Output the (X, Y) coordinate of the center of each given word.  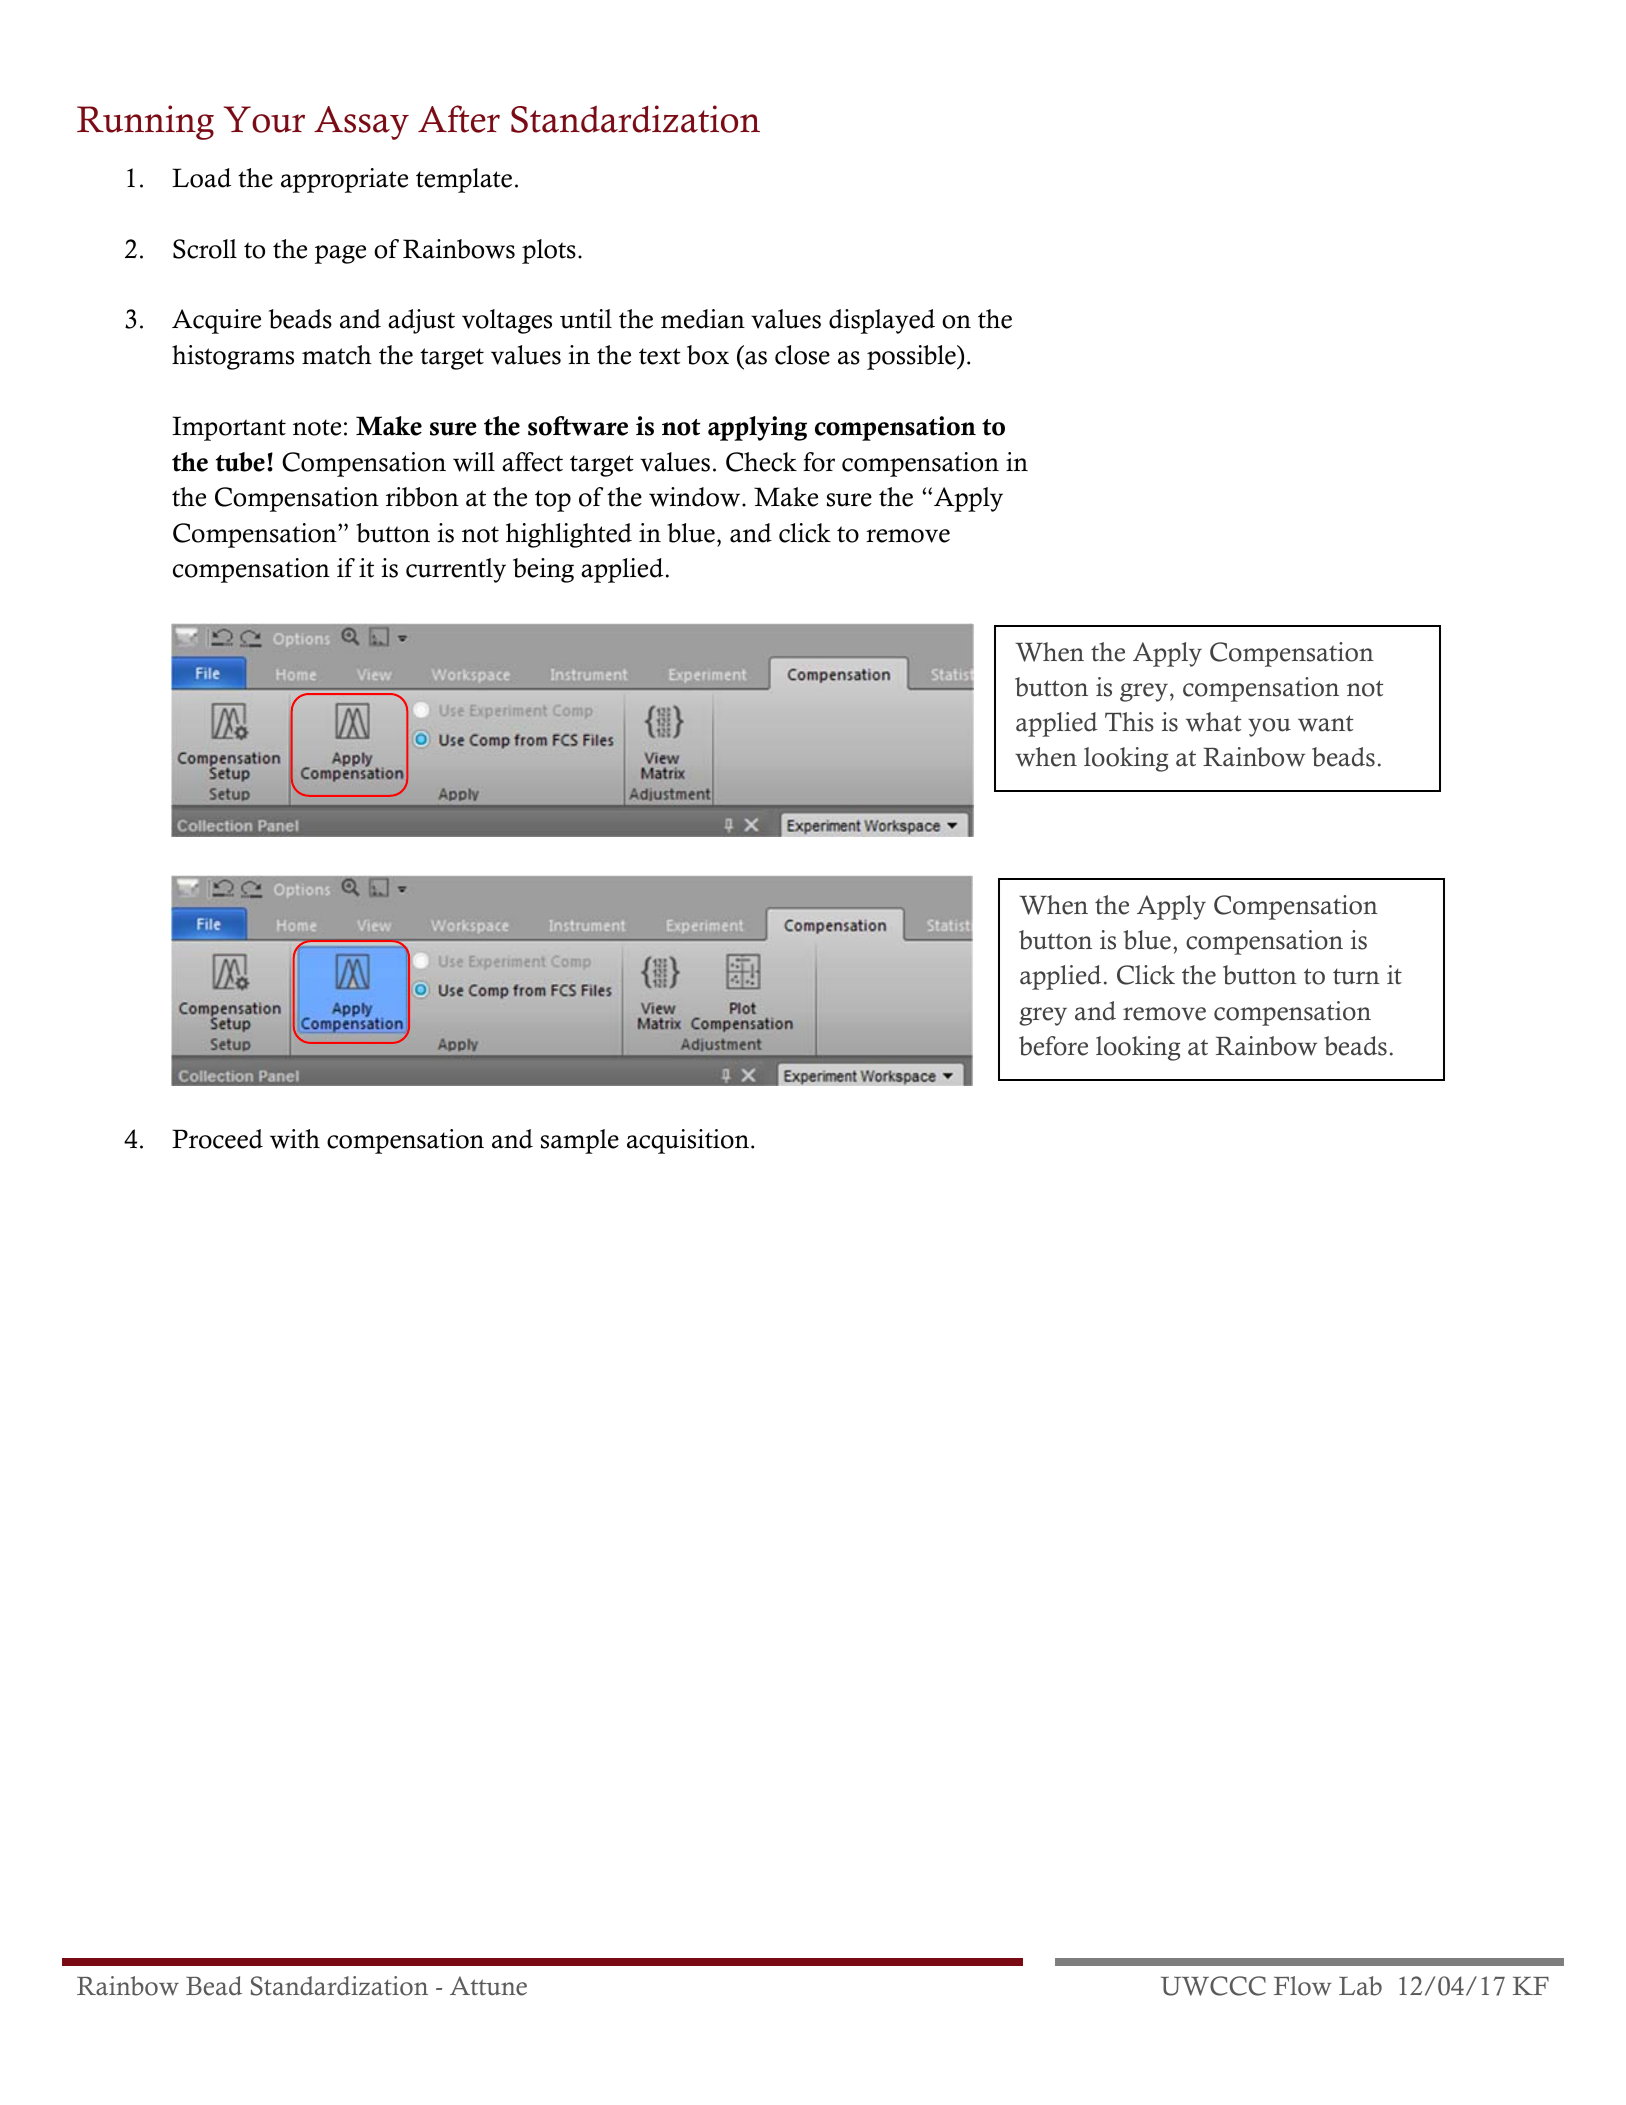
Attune (488, 1986)
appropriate (344, 180)
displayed (882, 321)
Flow (1303, 1986)
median (703, 319)
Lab (1360, 1986)
